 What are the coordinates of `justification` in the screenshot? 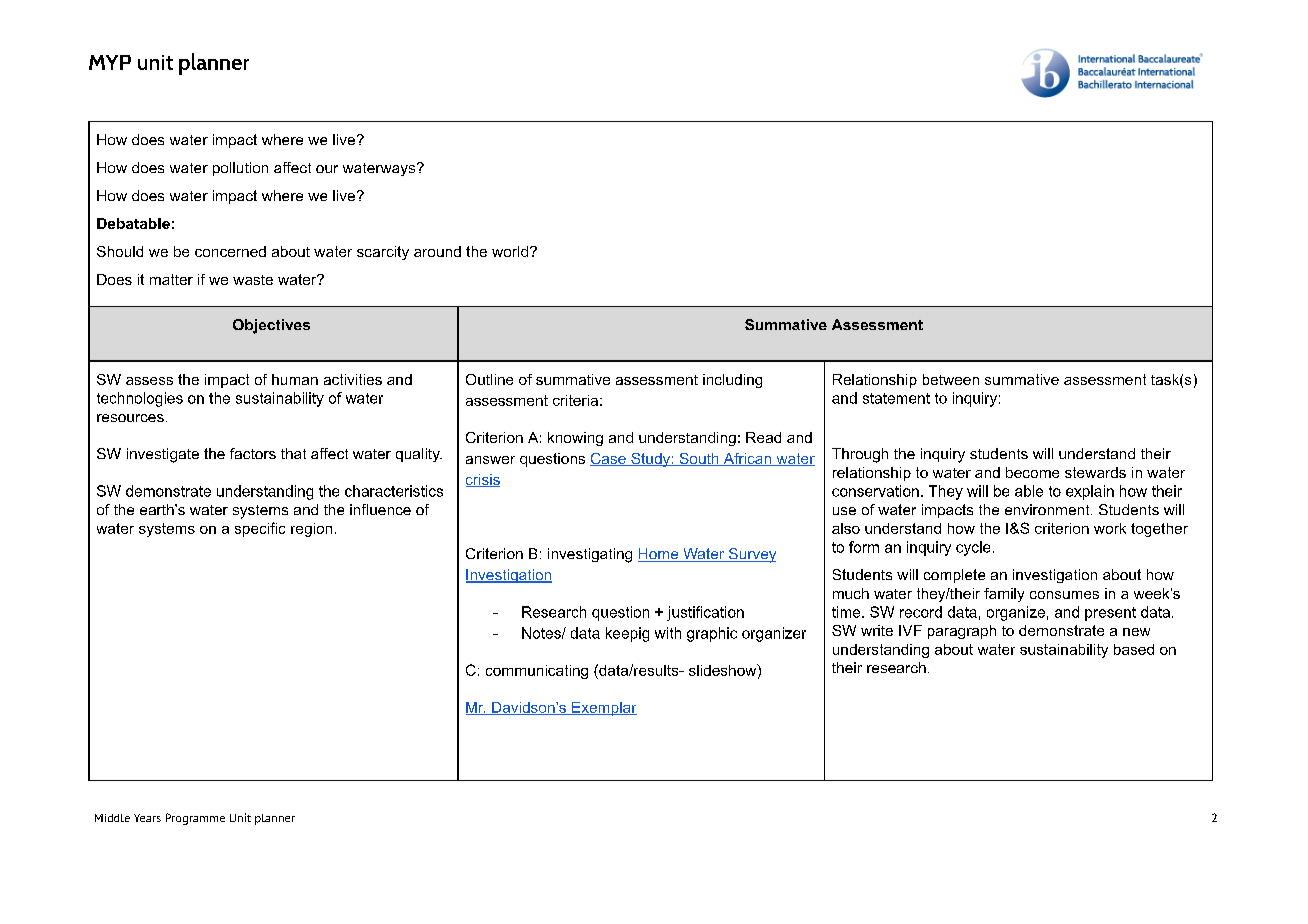 It's located at (705, 613).
